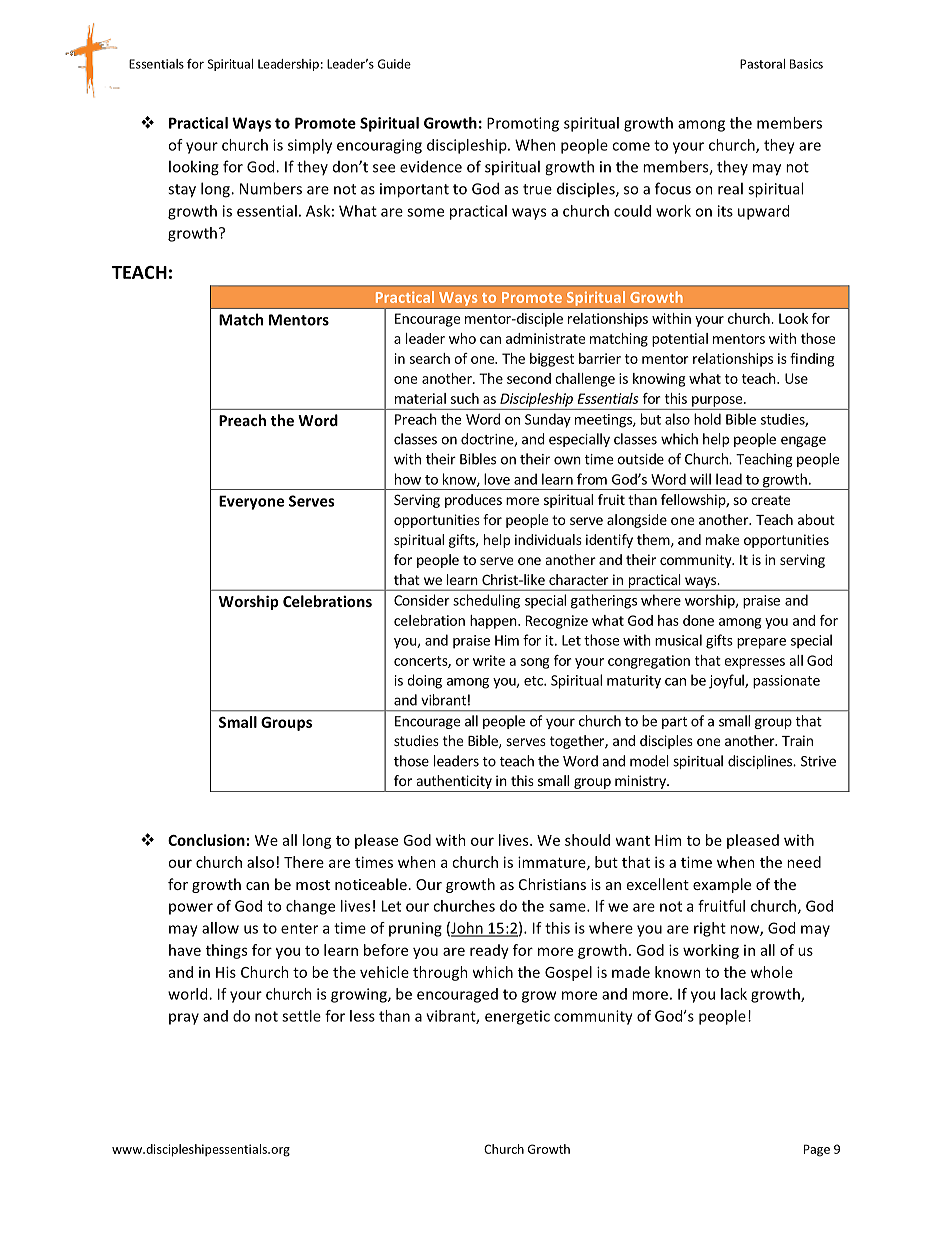  I want to click on Promoting, so click(523, 124).
